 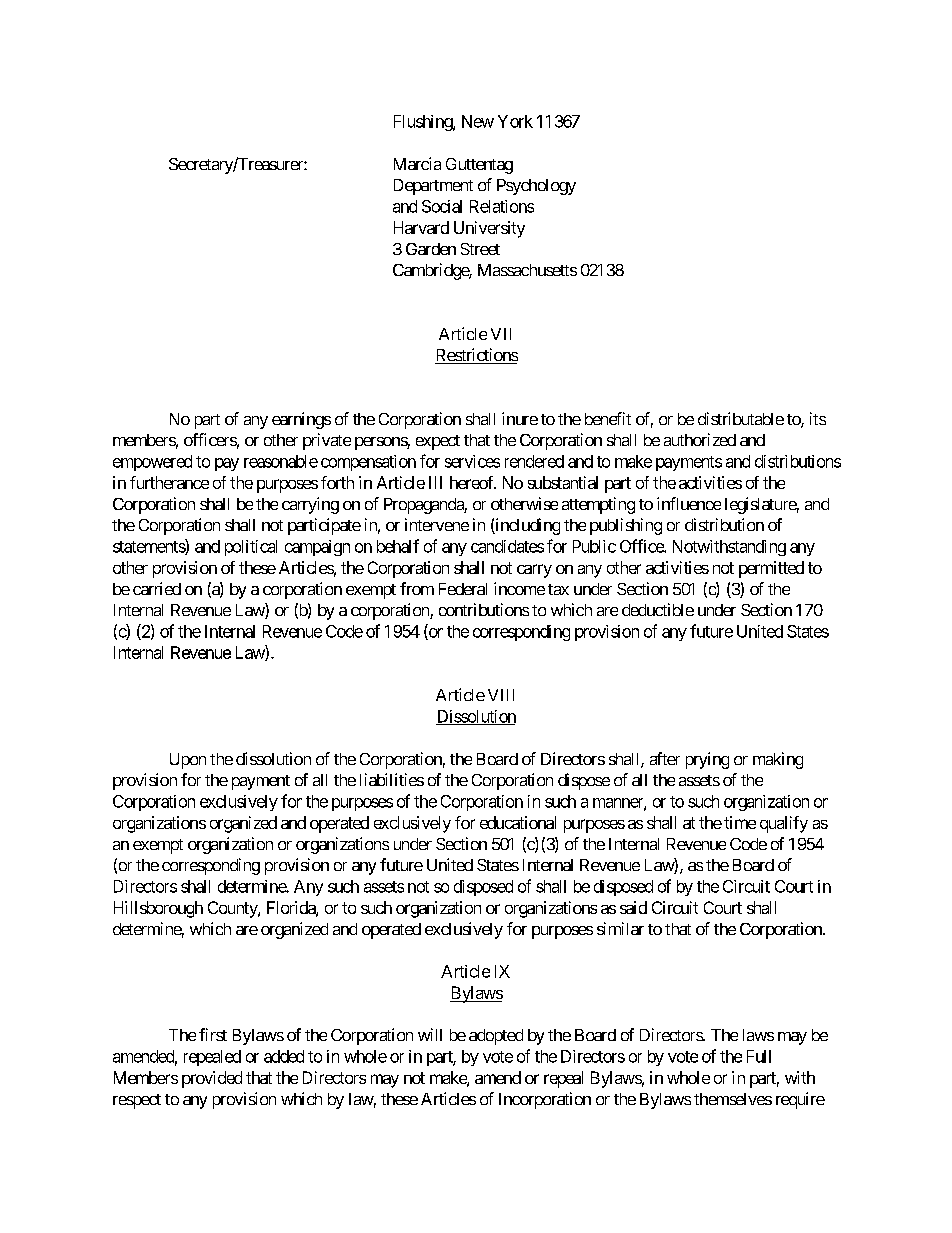 I want to click on empowered, so click(x=152, y=463).
